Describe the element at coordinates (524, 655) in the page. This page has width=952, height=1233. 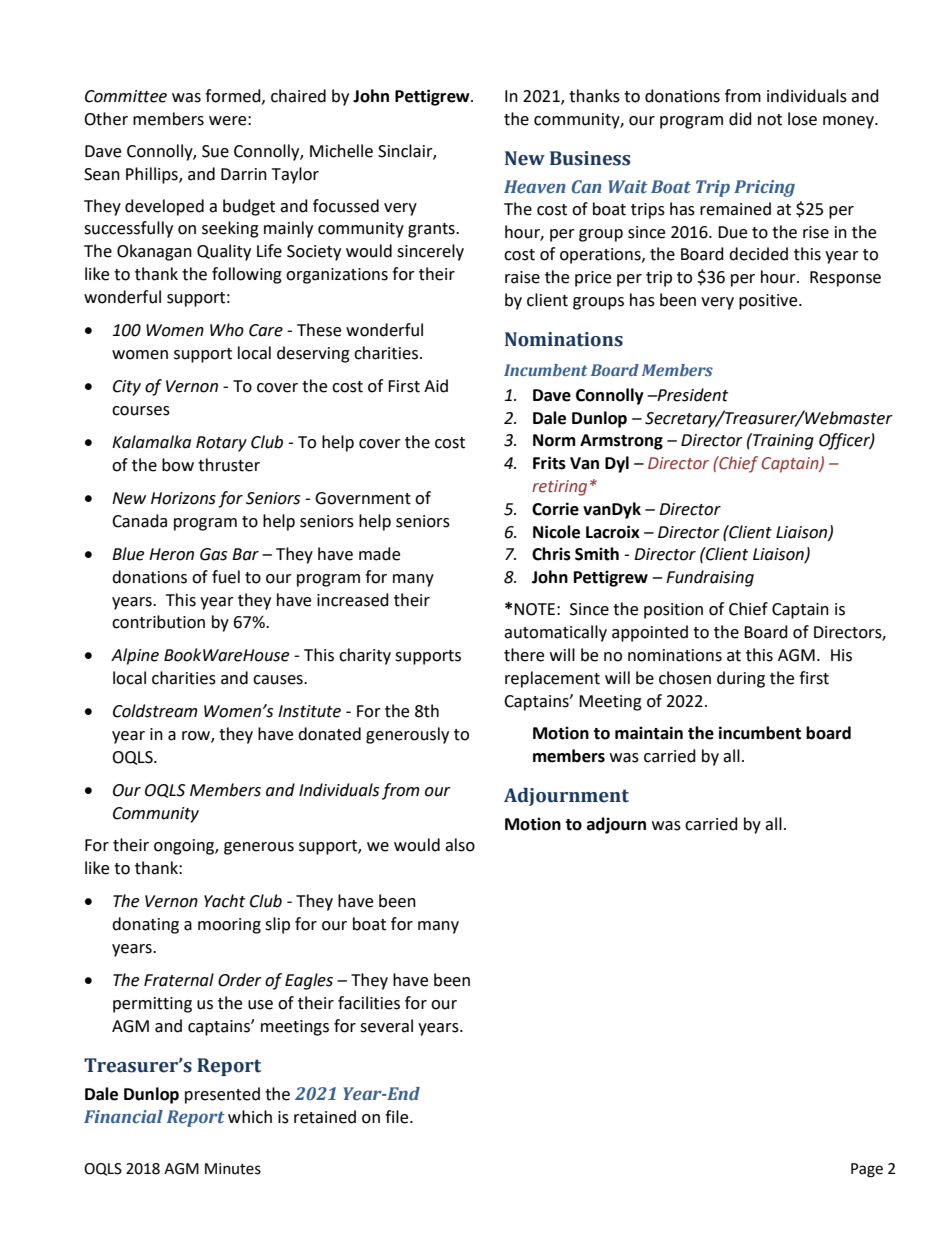
I see `there` at that location.
